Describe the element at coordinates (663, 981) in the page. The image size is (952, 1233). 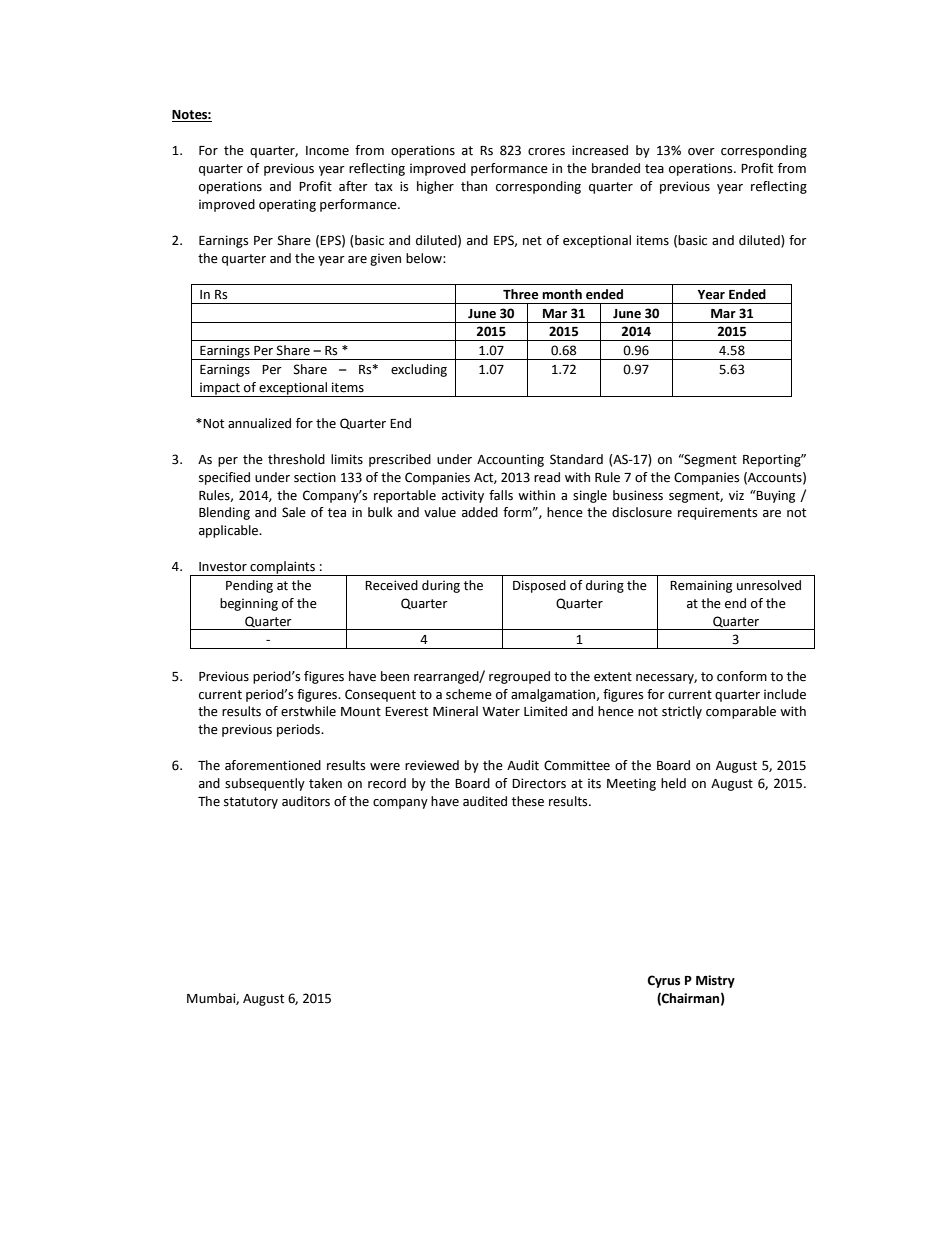
I see `Cyrus` at that location.
